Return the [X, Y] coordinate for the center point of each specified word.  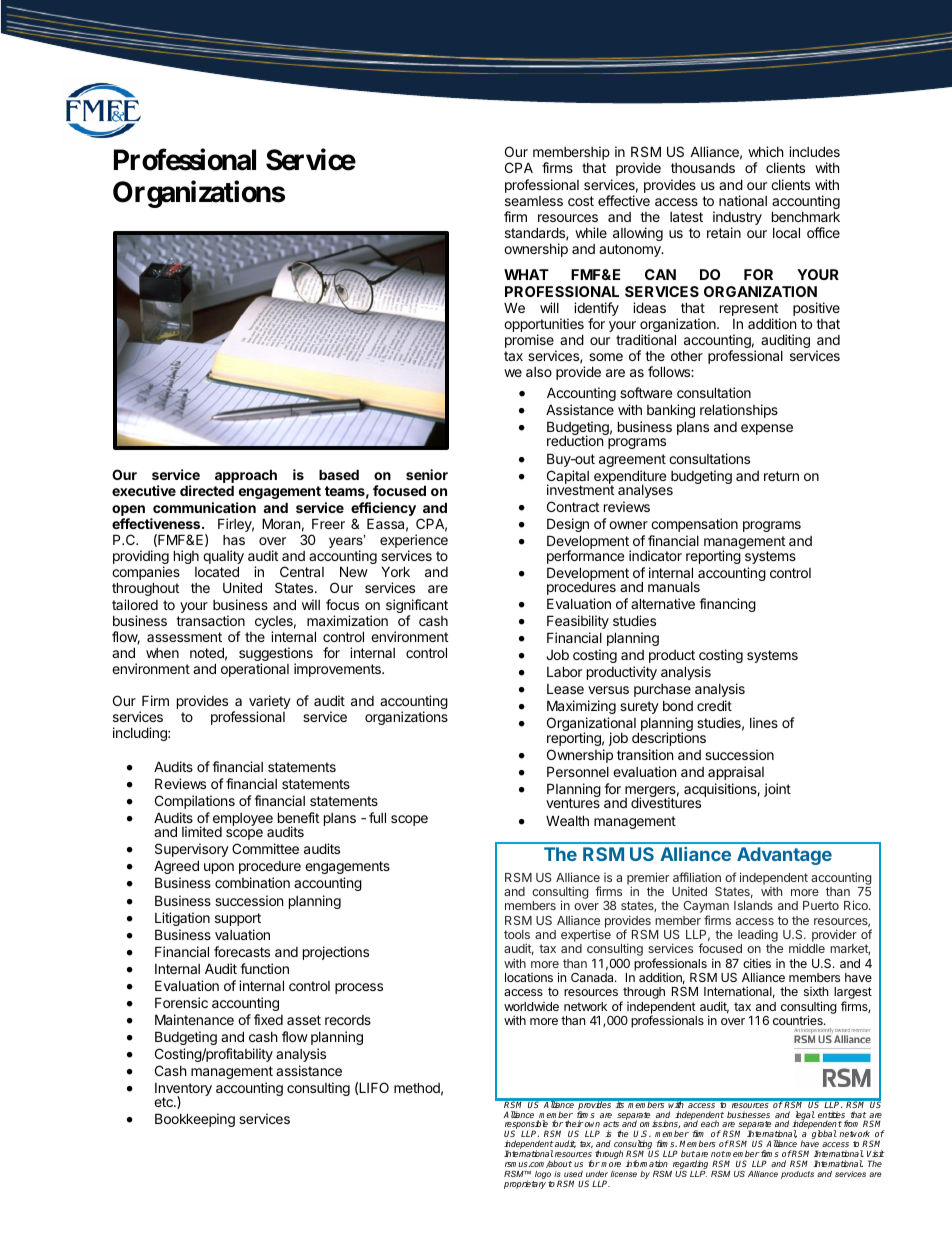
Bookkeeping [195, 1120]
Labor [564, 671]
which [766, 151]
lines [764, 722]
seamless [534, 201]
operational [255, 670]
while [591, 232]
